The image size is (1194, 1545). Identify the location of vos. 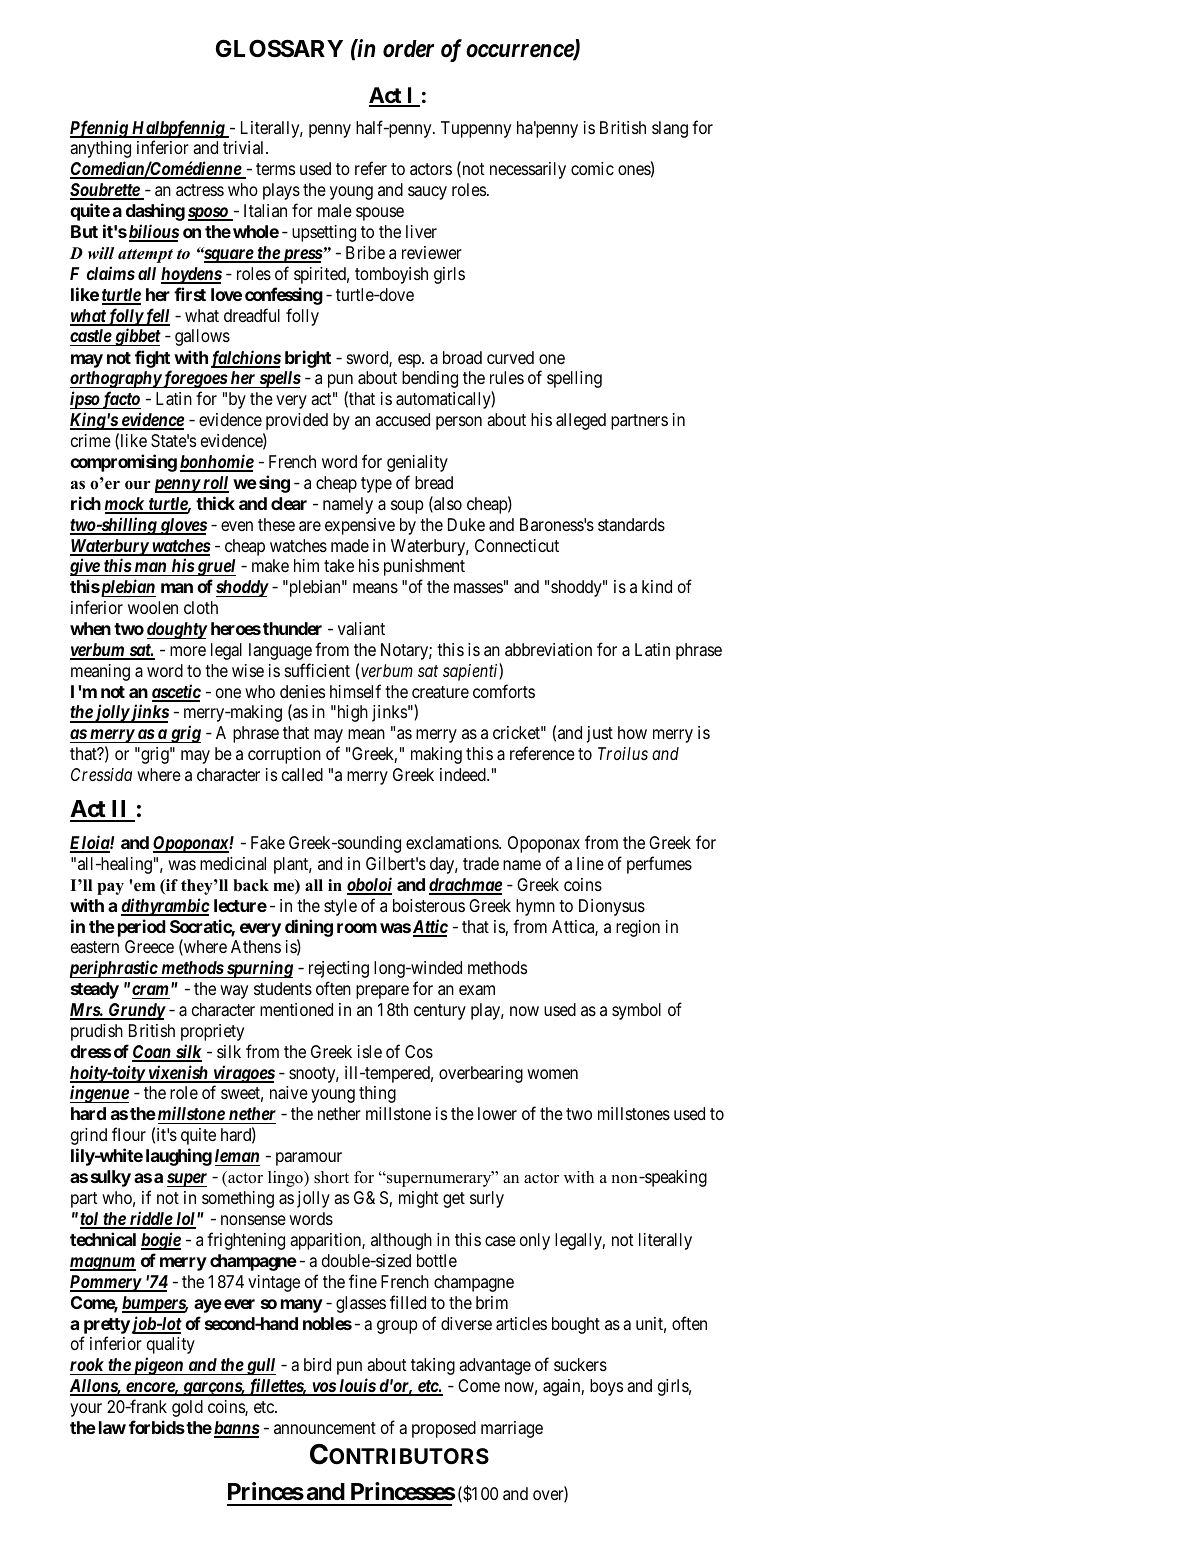
(323, 1388).
